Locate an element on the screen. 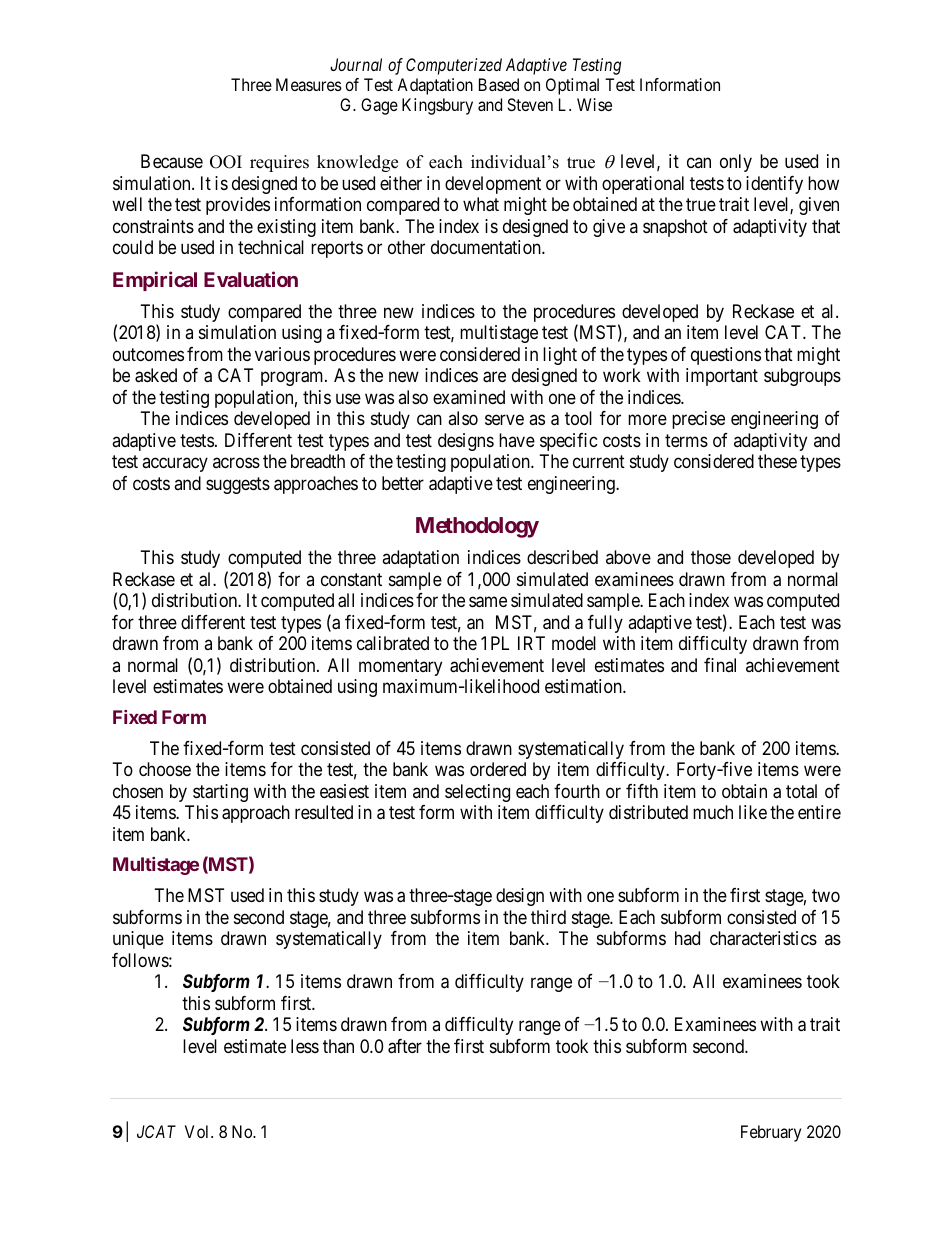  after is located at coordinates (405, 1046).
